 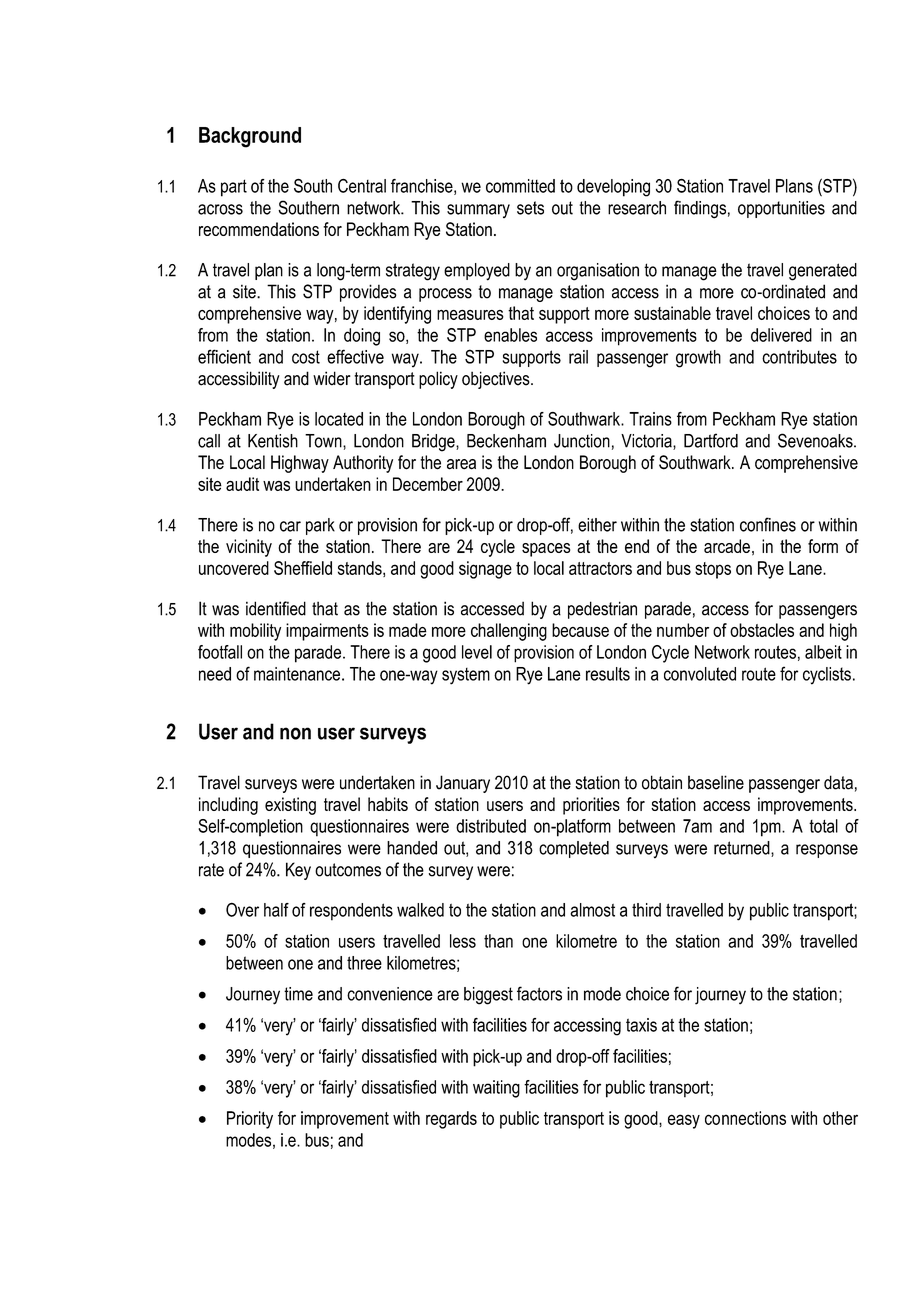 I want to click on waiting, so click(x=496, y=1089).
